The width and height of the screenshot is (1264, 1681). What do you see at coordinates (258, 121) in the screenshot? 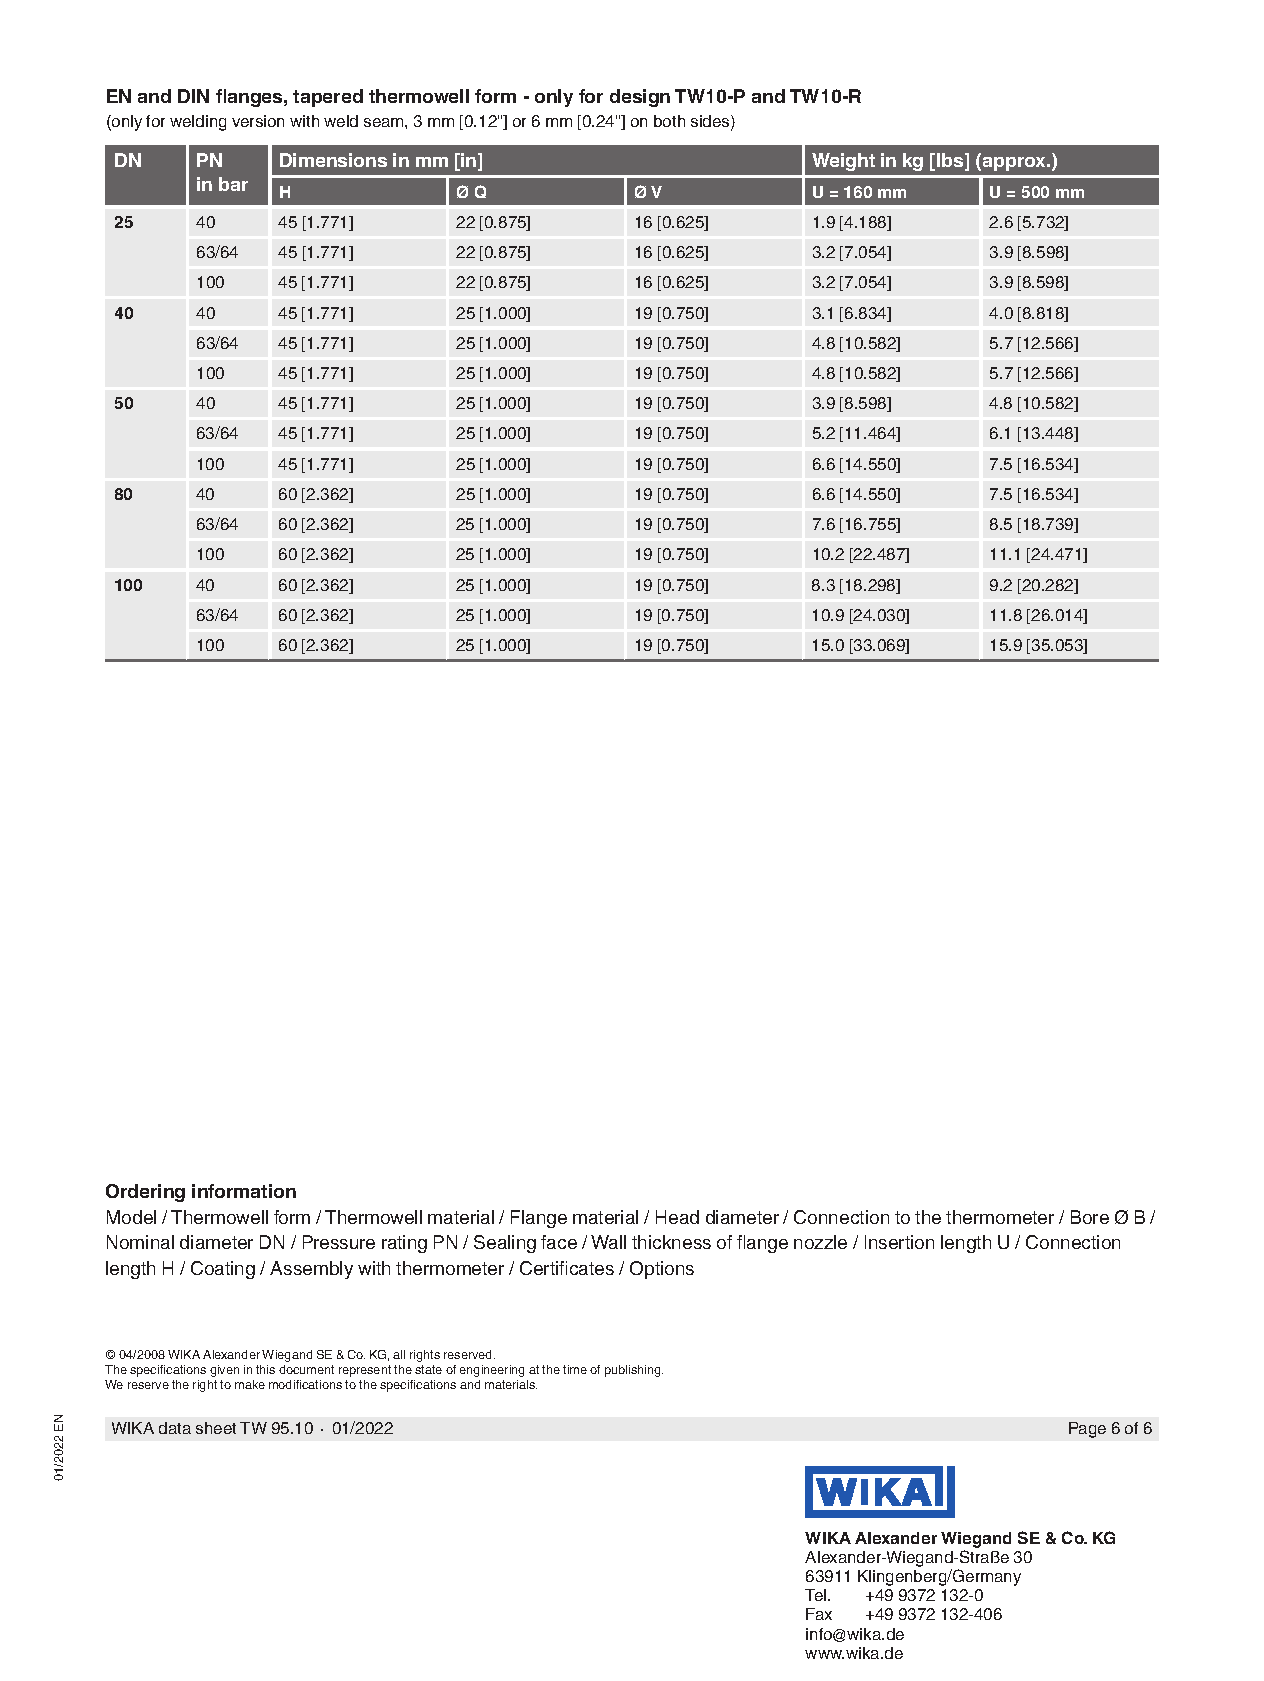
I see `version` at bounding box center [258, 121].
